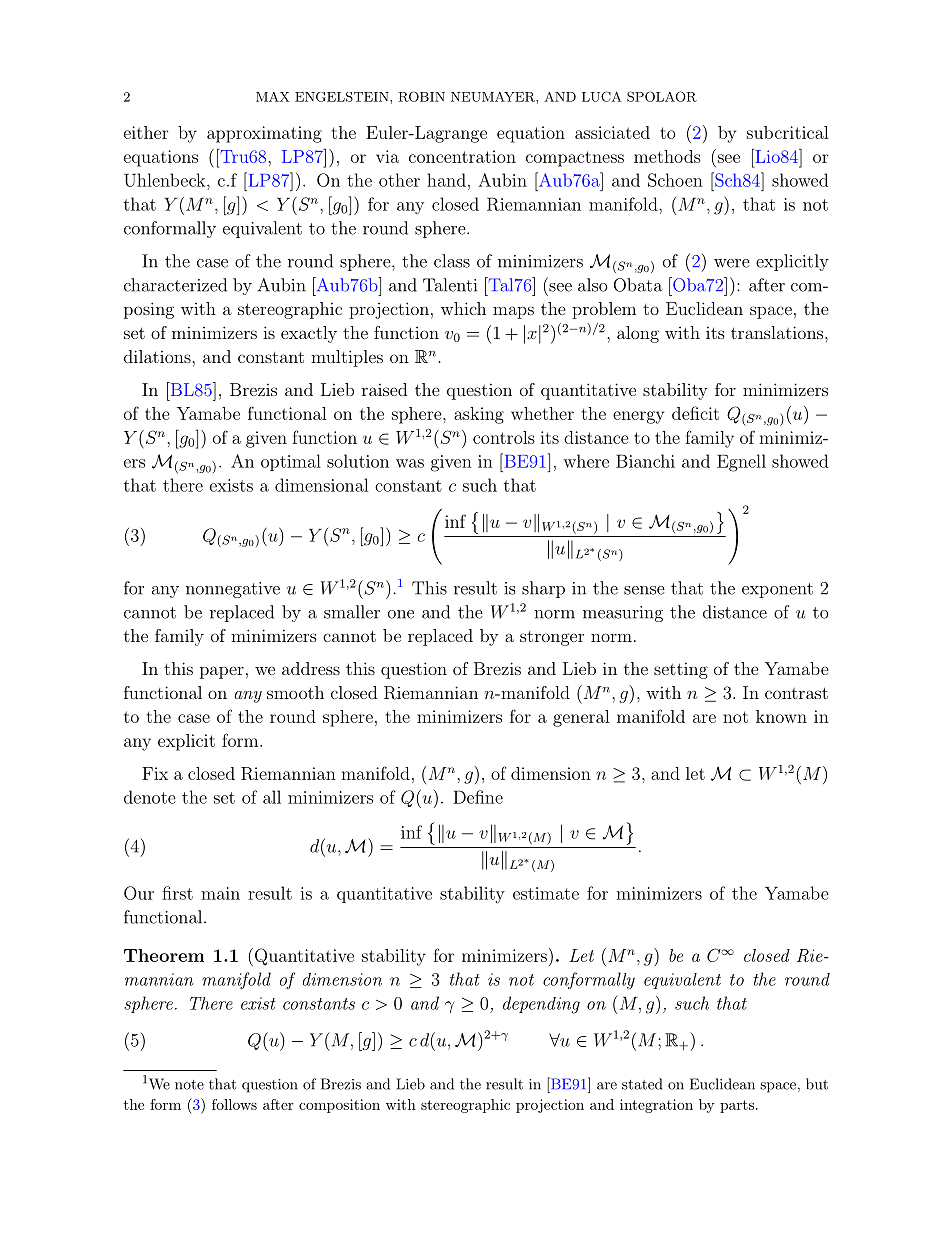  What do you see at coordinates (781, 716) in the document?
I see `known` at bounding box center [781, 716].
